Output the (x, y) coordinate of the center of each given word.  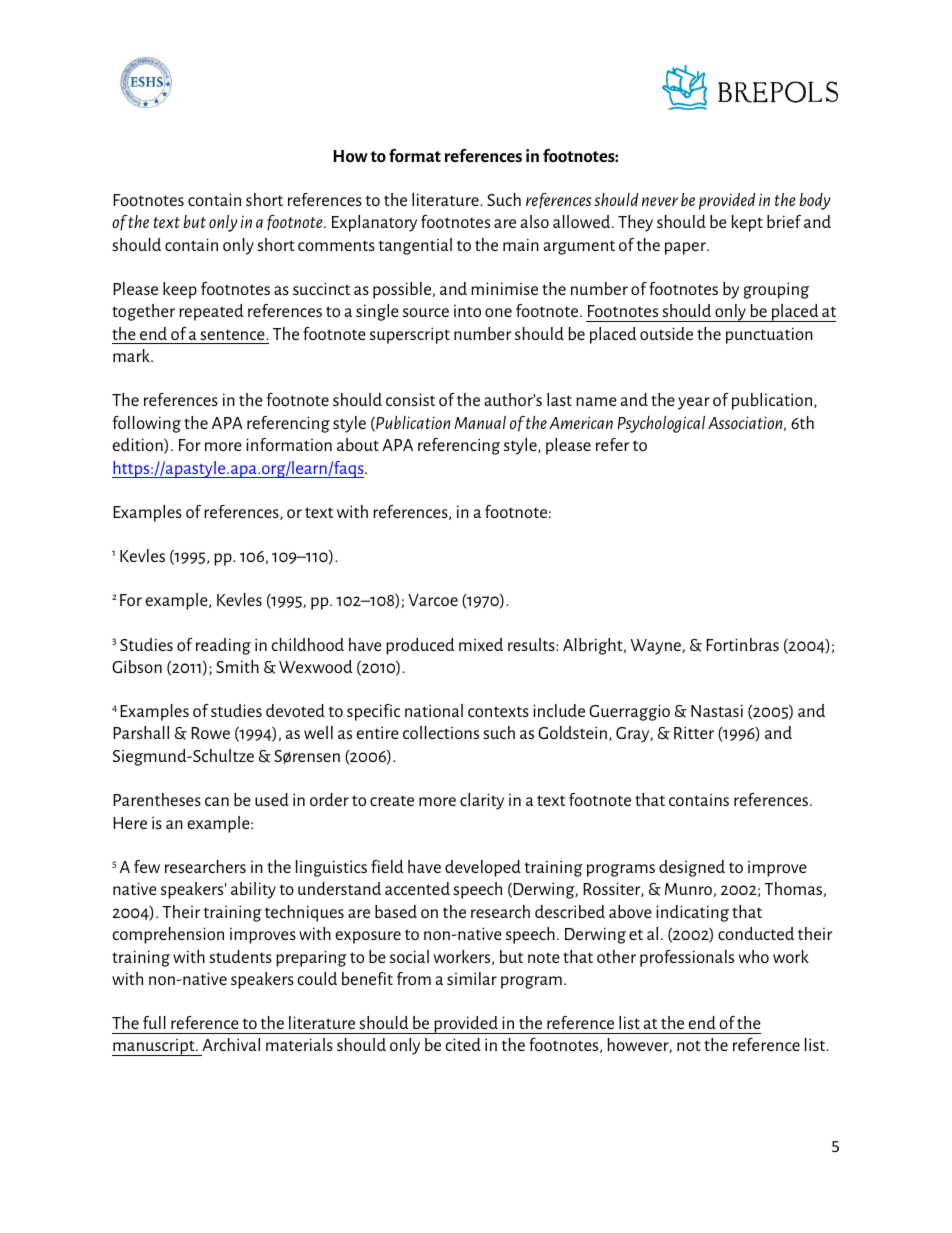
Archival (231, 1044)
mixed (481, 644)
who (754, 956)
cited (463, 1044)
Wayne (657, 647)
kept (747, 223)
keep (180, 290)
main (521, 244)
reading (223, 646)
